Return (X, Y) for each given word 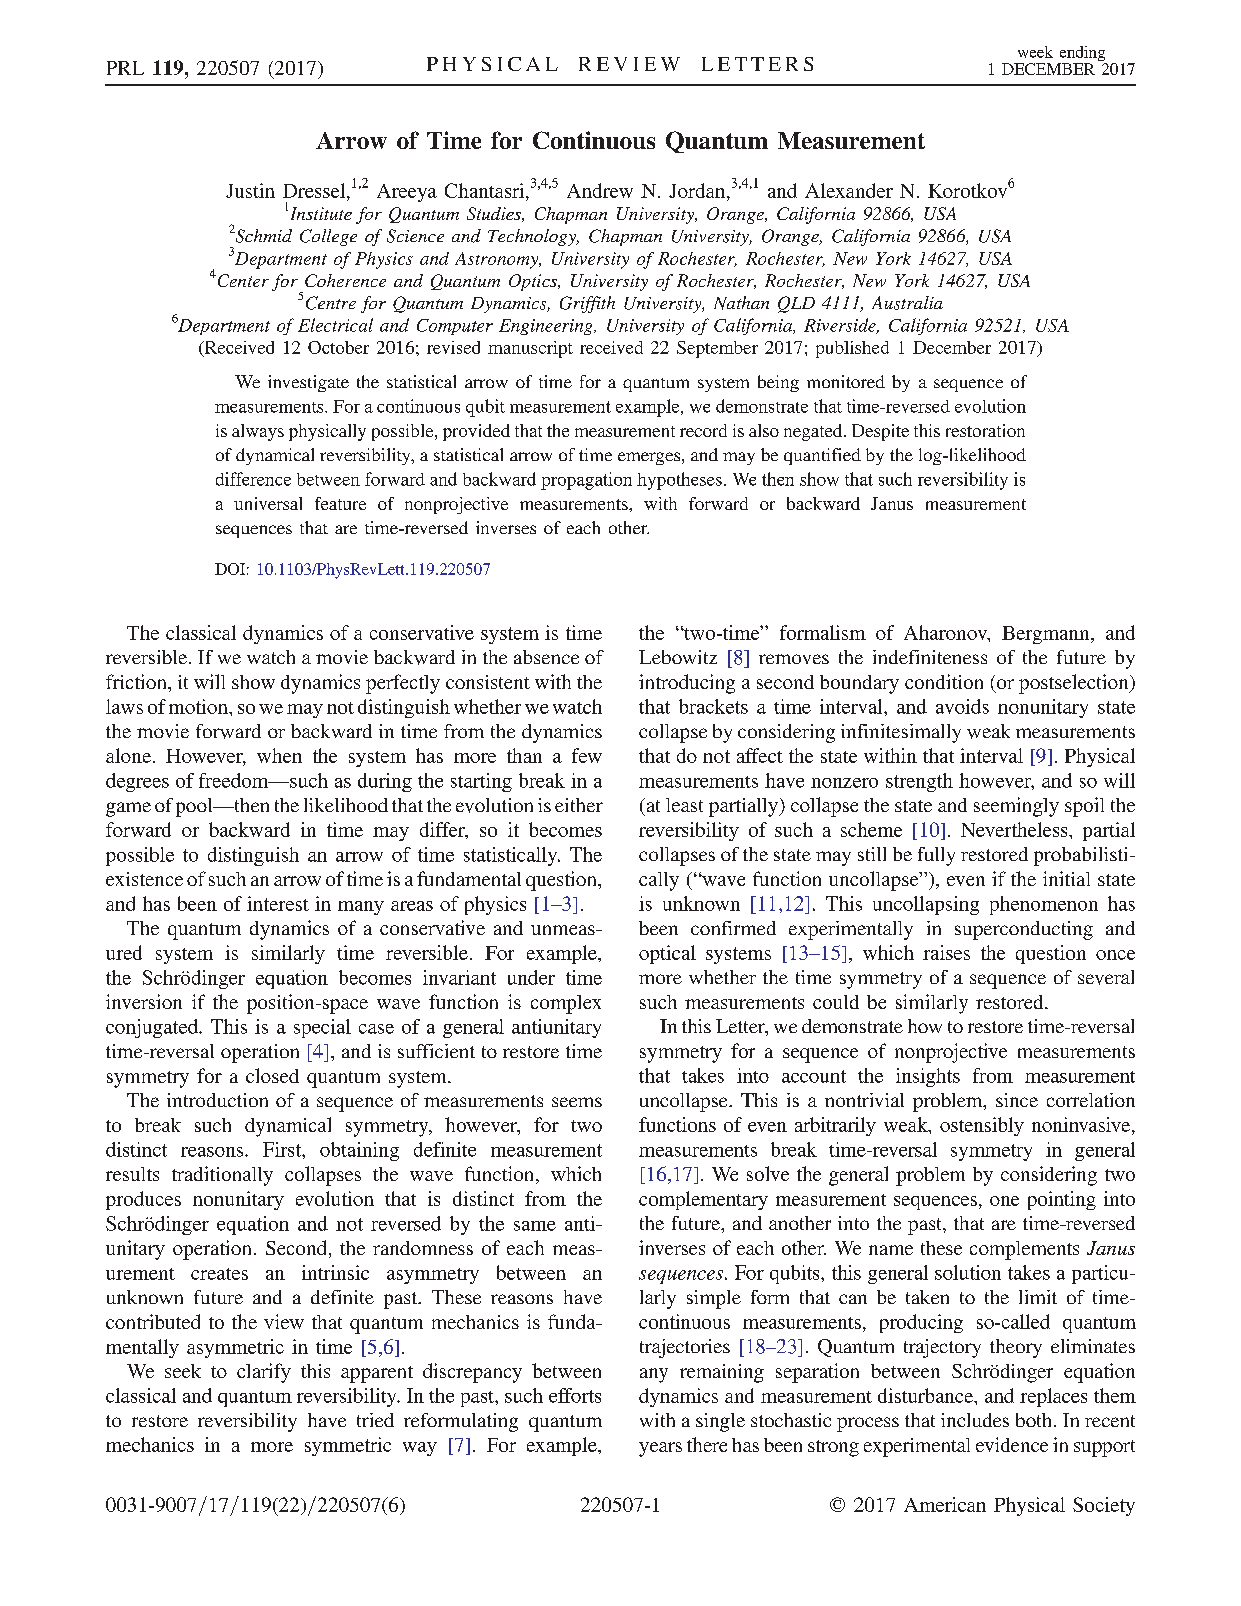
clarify (264, 1373)
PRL (125, 68)
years (660, 1449)
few (587, 755)
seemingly (1016, 807)
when (279, 755)
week (1035, 52)
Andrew (600, 190)
